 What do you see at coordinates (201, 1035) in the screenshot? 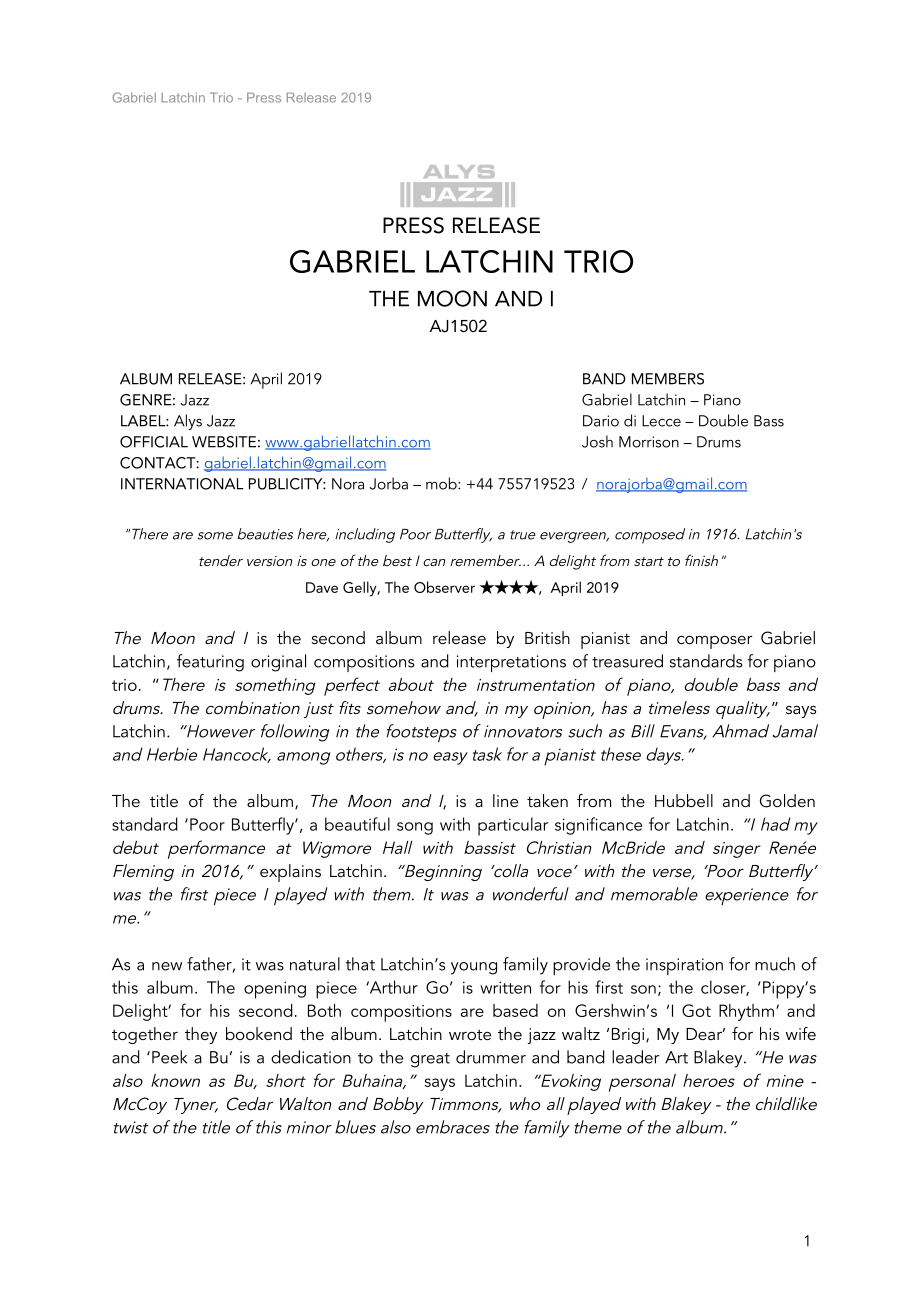
I see `they` at bounding box center [201, 1035].
